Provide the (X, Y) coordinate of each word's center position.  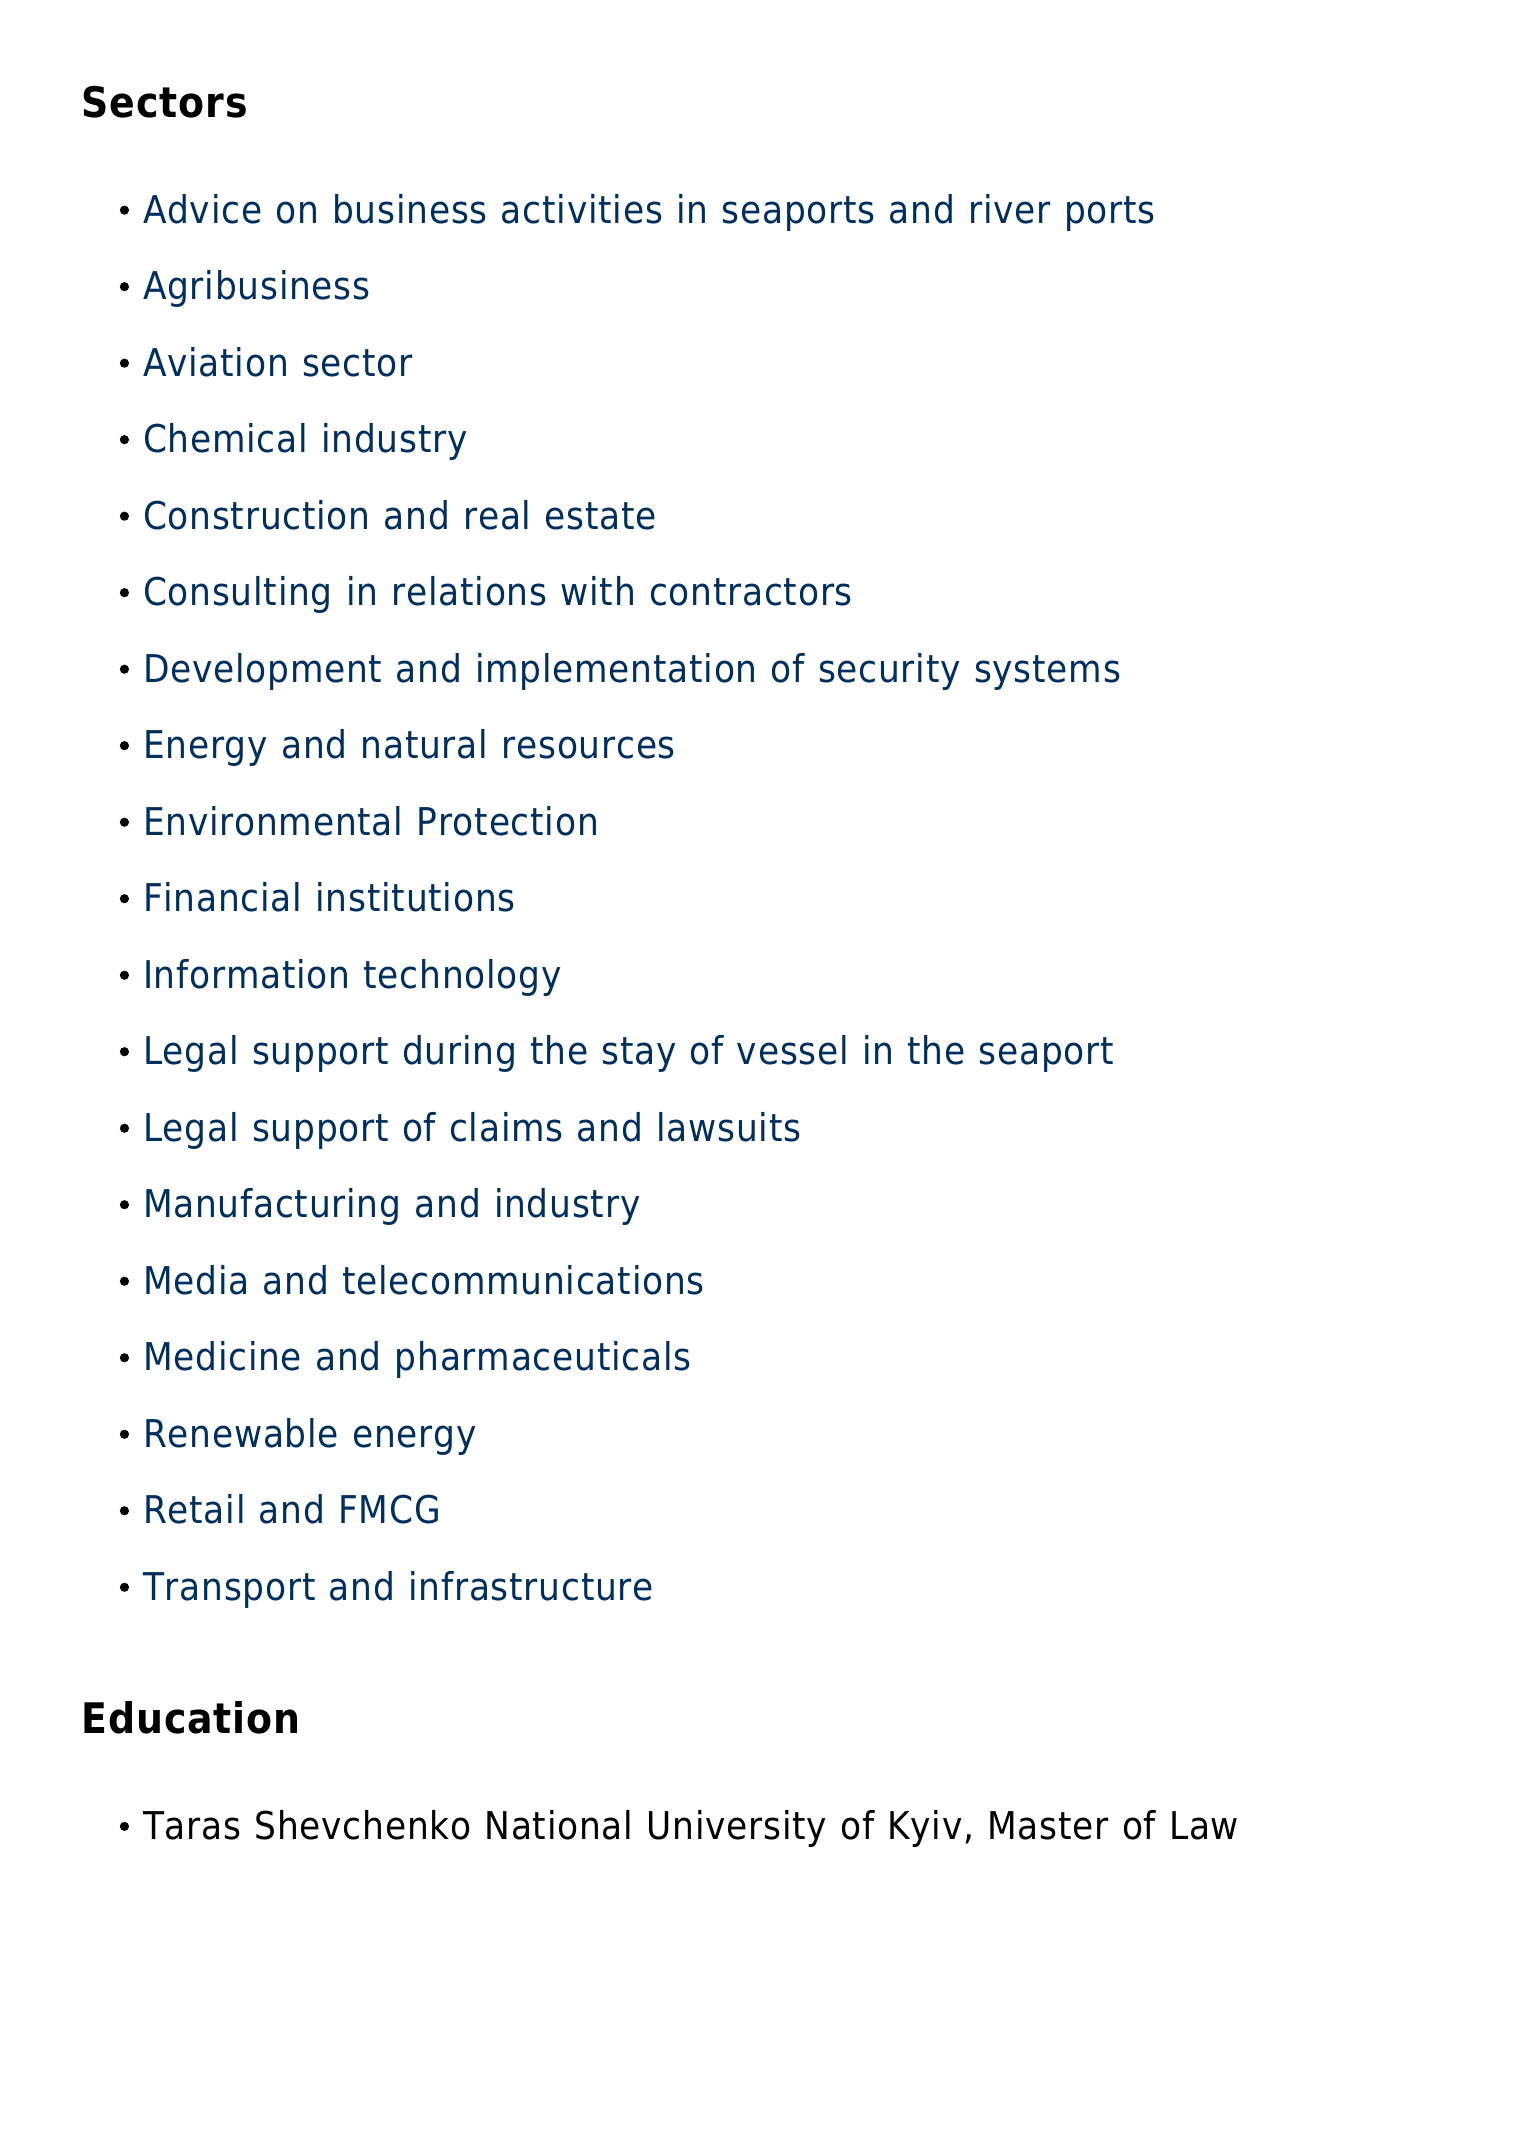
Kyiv (925, 1828)
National (558, 1825)
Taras (191, 1825)
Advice (202, 209)
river (1010, 209)
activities (581, 209)
